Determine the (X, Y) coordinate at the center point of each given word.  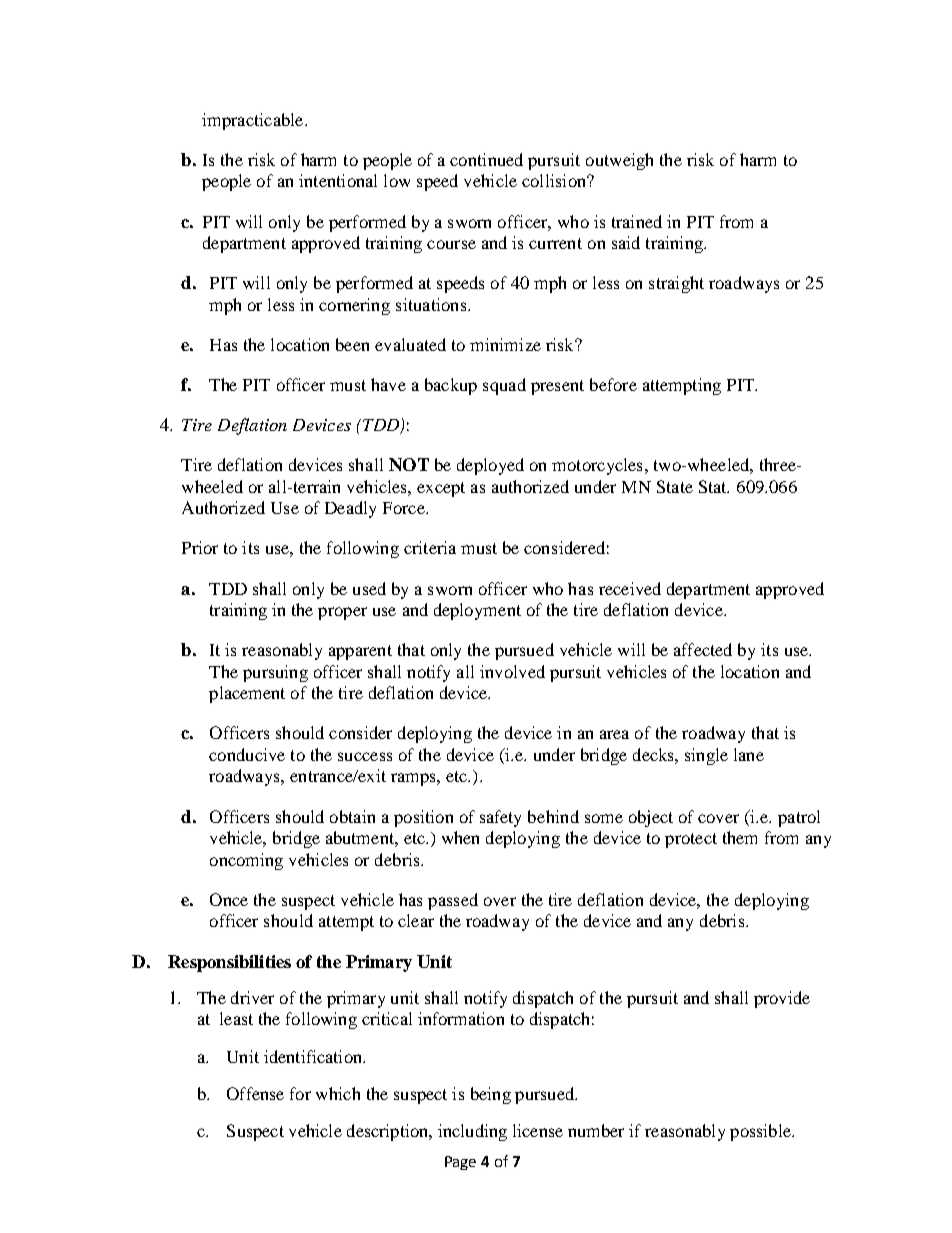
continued (486, 159)
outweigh (619, 161)
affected (703, 649)
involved (512, 671)
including (472, 1132)
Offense (255, 1093)
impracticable (254, 121)
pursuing (275, 673)
